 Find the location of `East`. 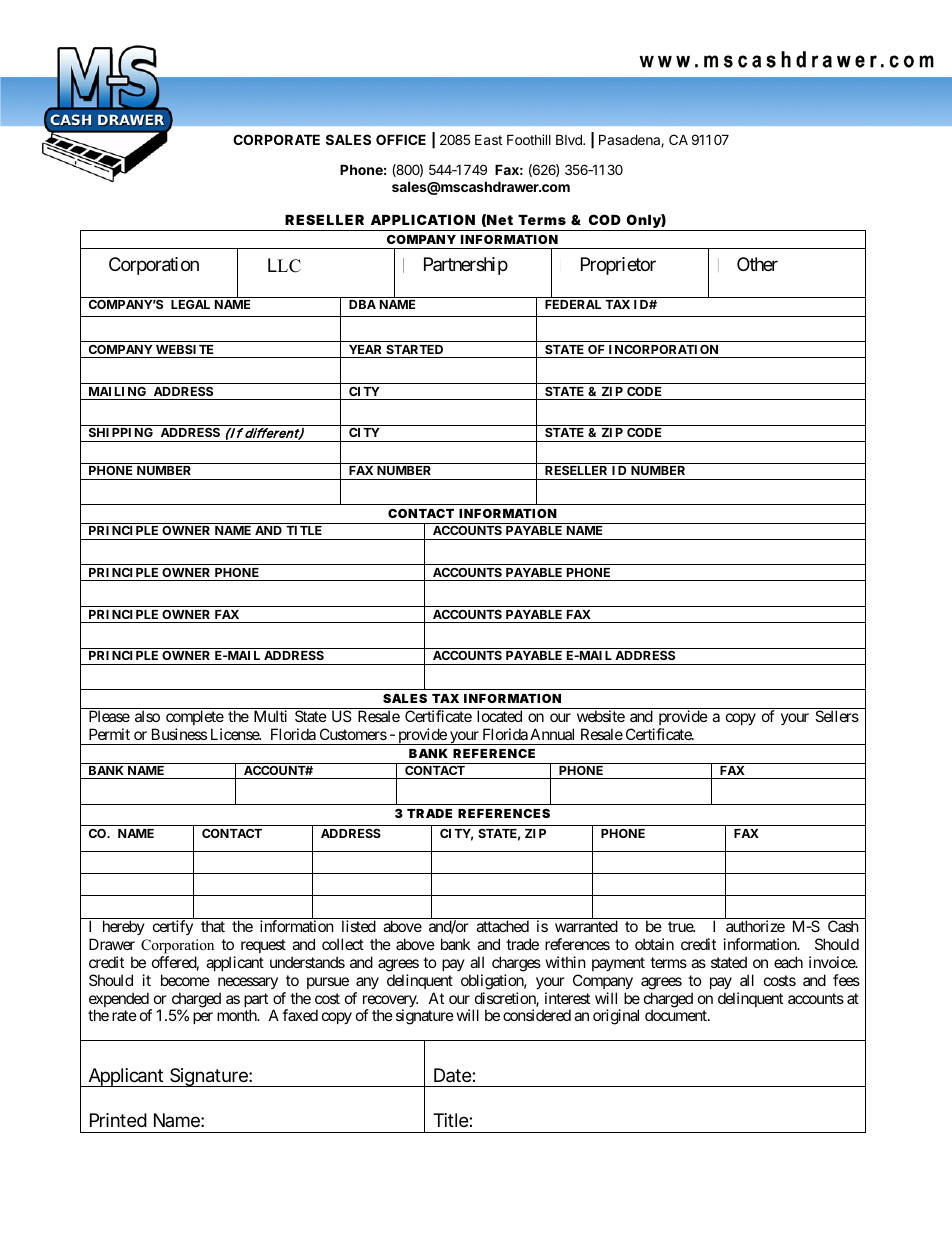

East is located at coordinates (488, 139).
